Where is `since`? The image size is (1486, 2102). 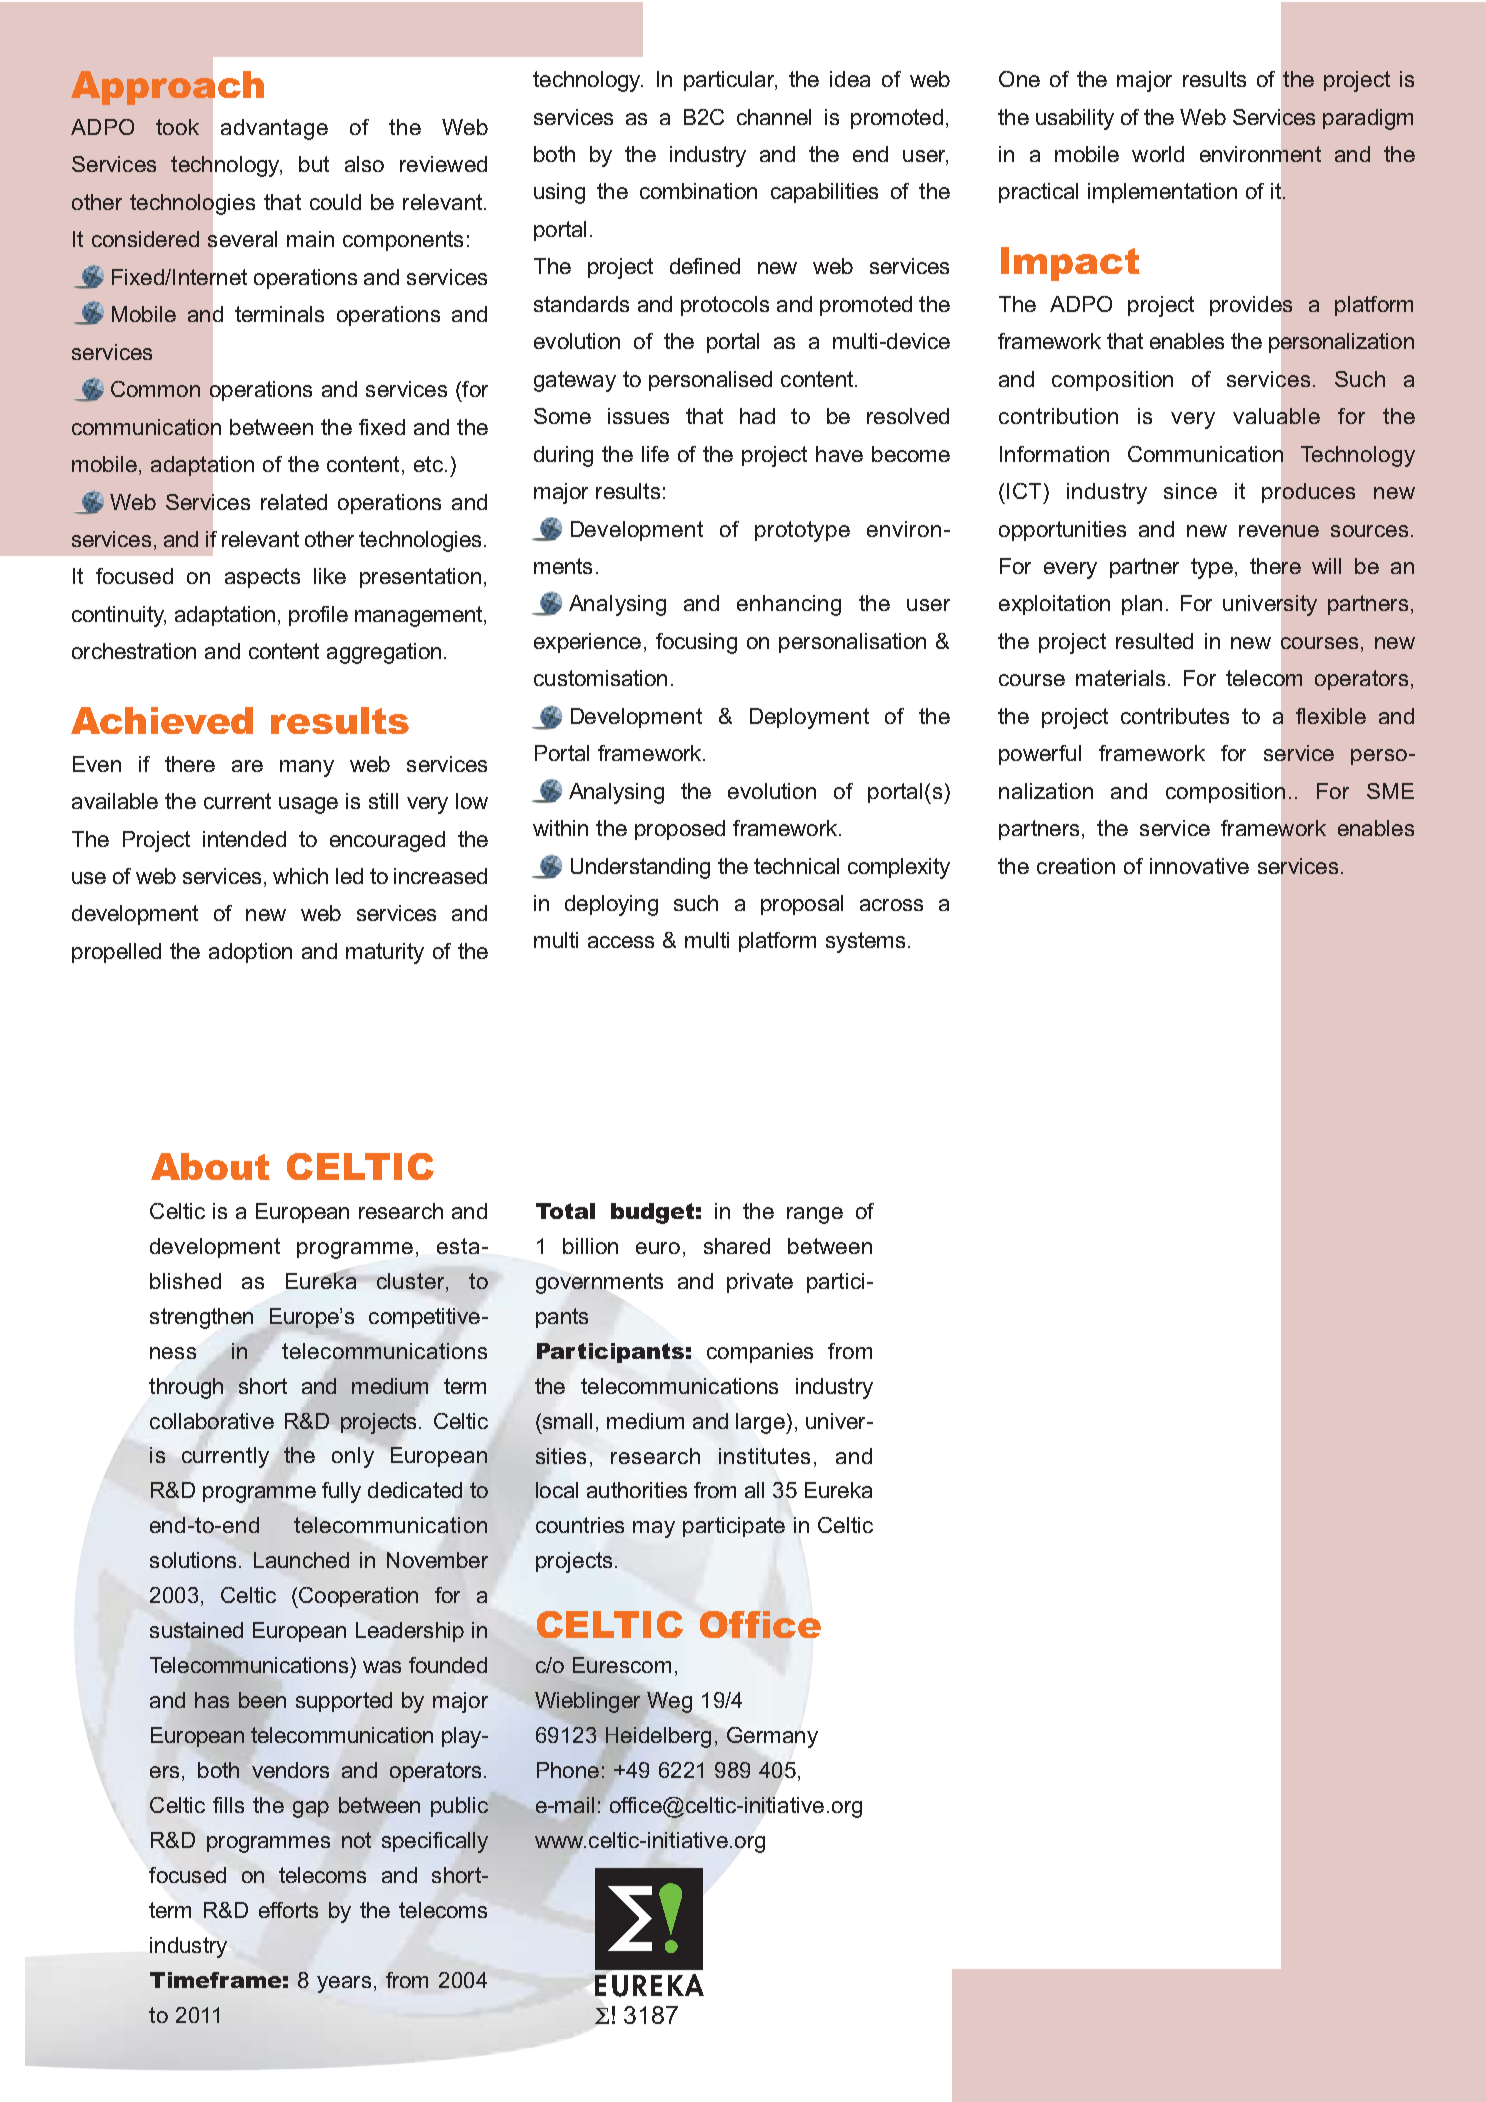
since is located at coordinates (1190, 491).
